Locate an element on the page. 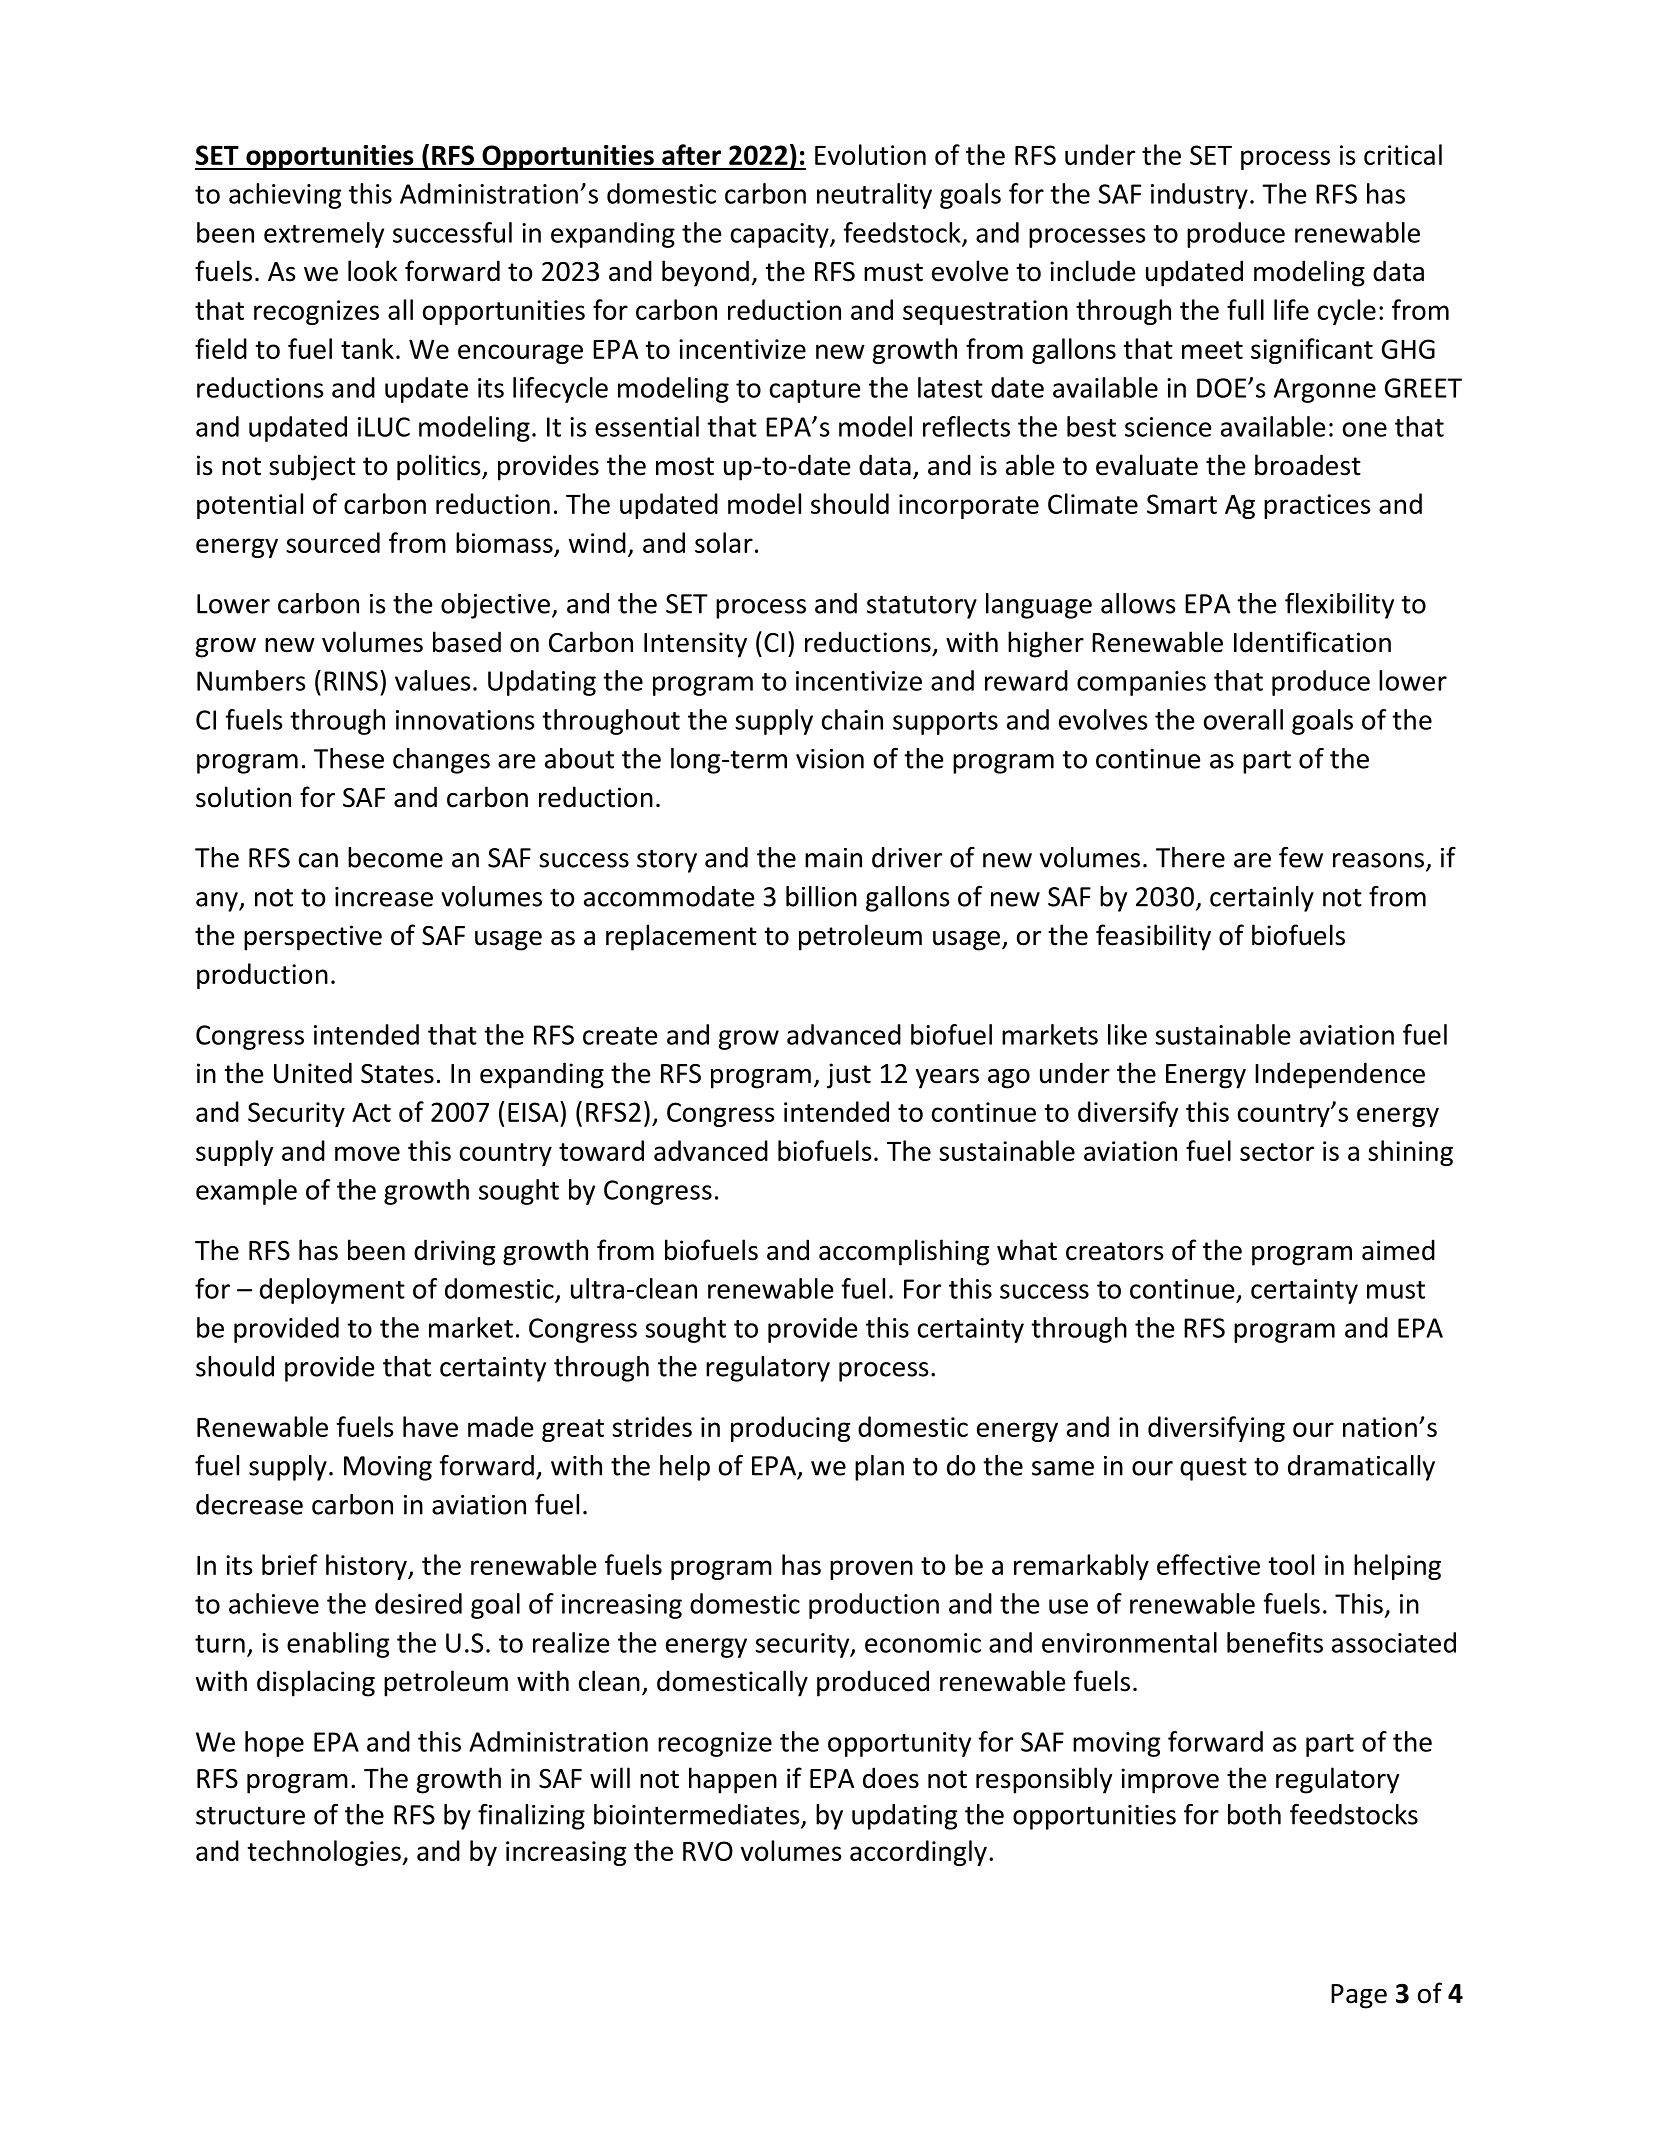  accordingly is located at coordinates (918, 1853).
